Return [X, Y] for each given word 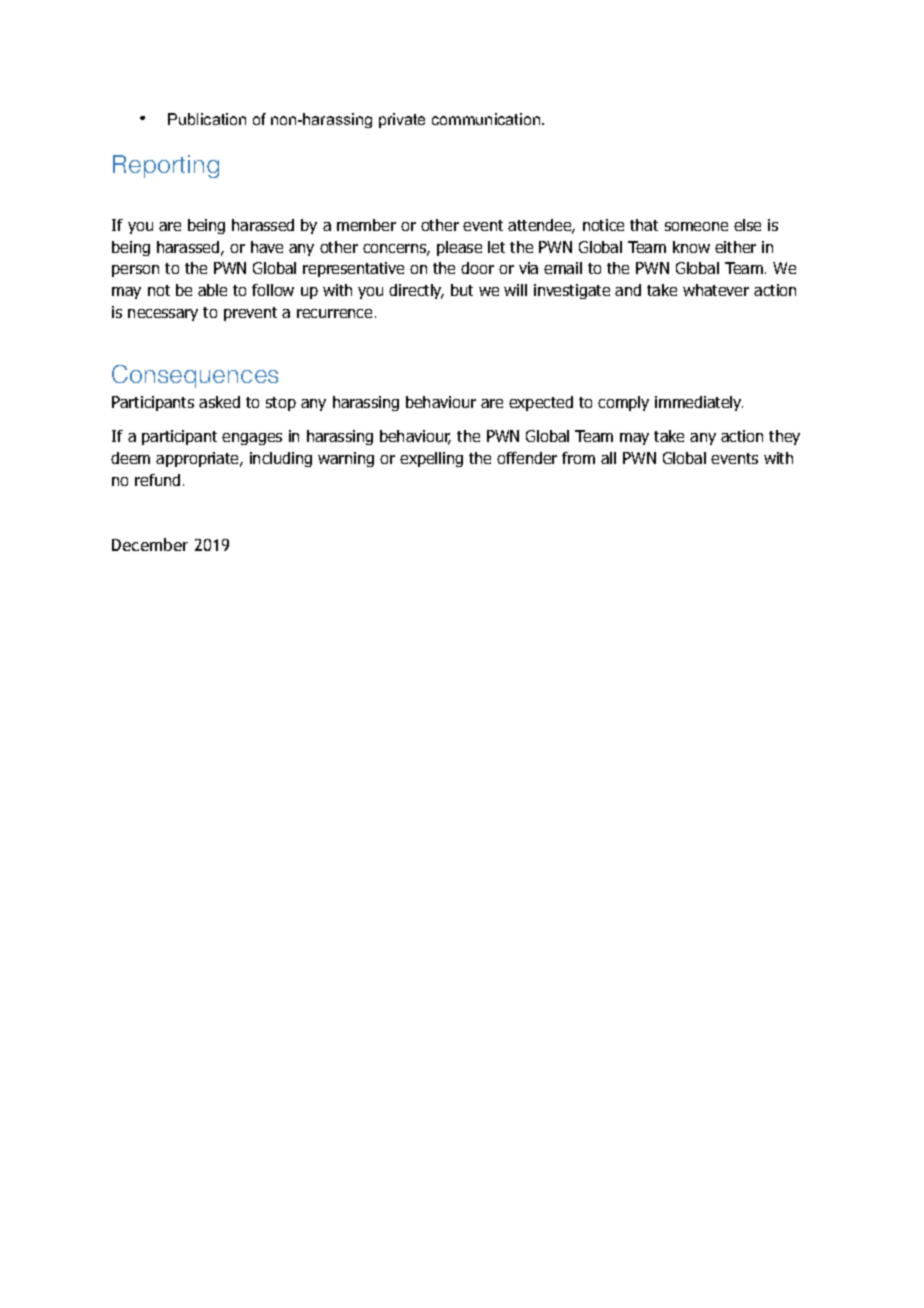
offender [527, 458]
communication [487, 119]
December [150, 544]
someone [696, 226]
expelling [431, 459]
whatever [716, 290]
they [784, 437]
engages [252, 439]
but [462, 290]
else [747, 225]
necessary [163, 315]
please [459, 248]
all [608, 458]
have [267, 247]
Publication [207, 119]
